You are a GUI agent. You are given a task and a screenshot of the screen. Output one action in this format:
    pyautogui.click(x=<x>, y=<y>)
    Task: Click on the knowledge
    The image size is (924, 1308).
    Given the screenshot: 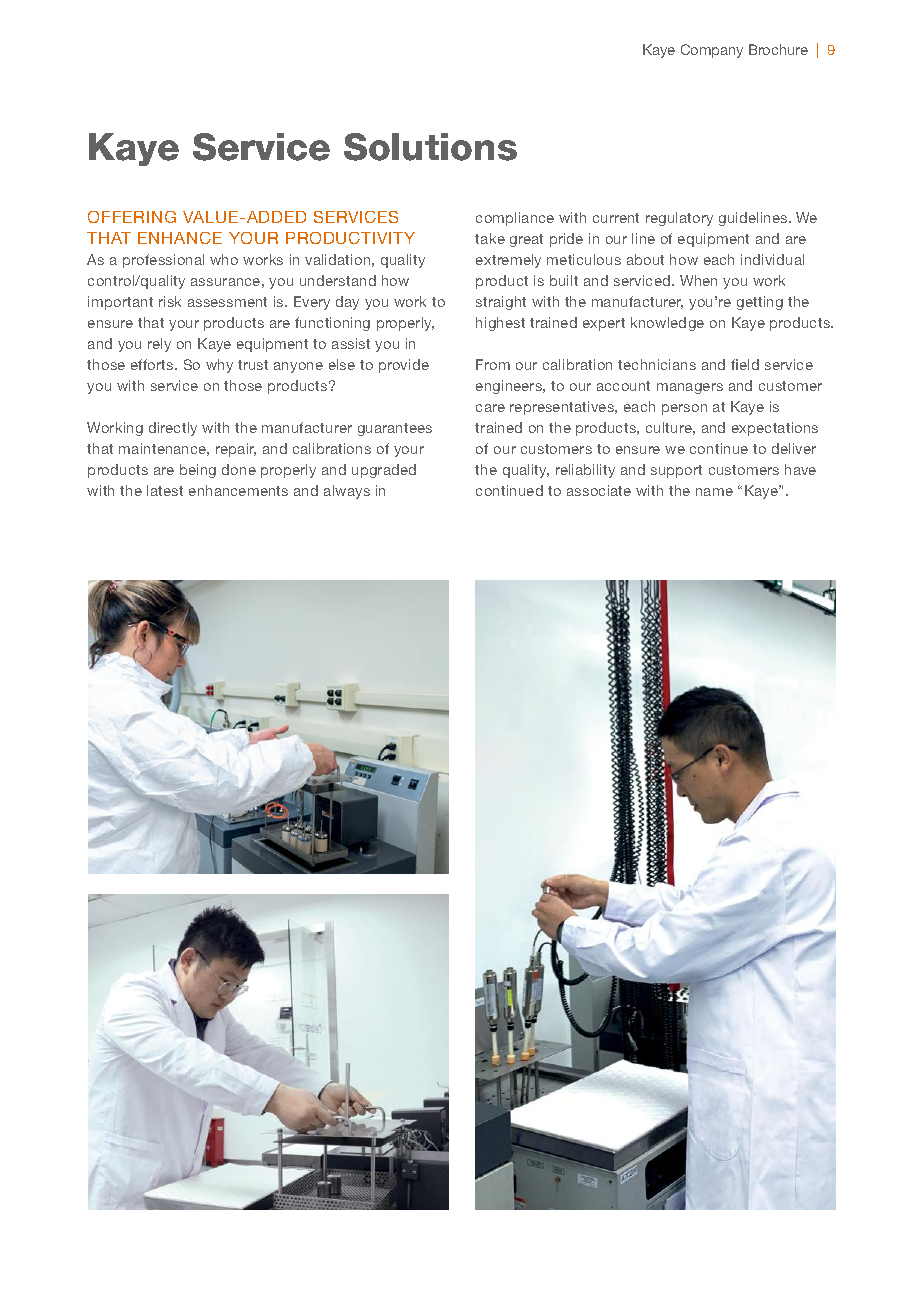 What is the action you would take?
    pyautogui.click(x=667, y=324)
